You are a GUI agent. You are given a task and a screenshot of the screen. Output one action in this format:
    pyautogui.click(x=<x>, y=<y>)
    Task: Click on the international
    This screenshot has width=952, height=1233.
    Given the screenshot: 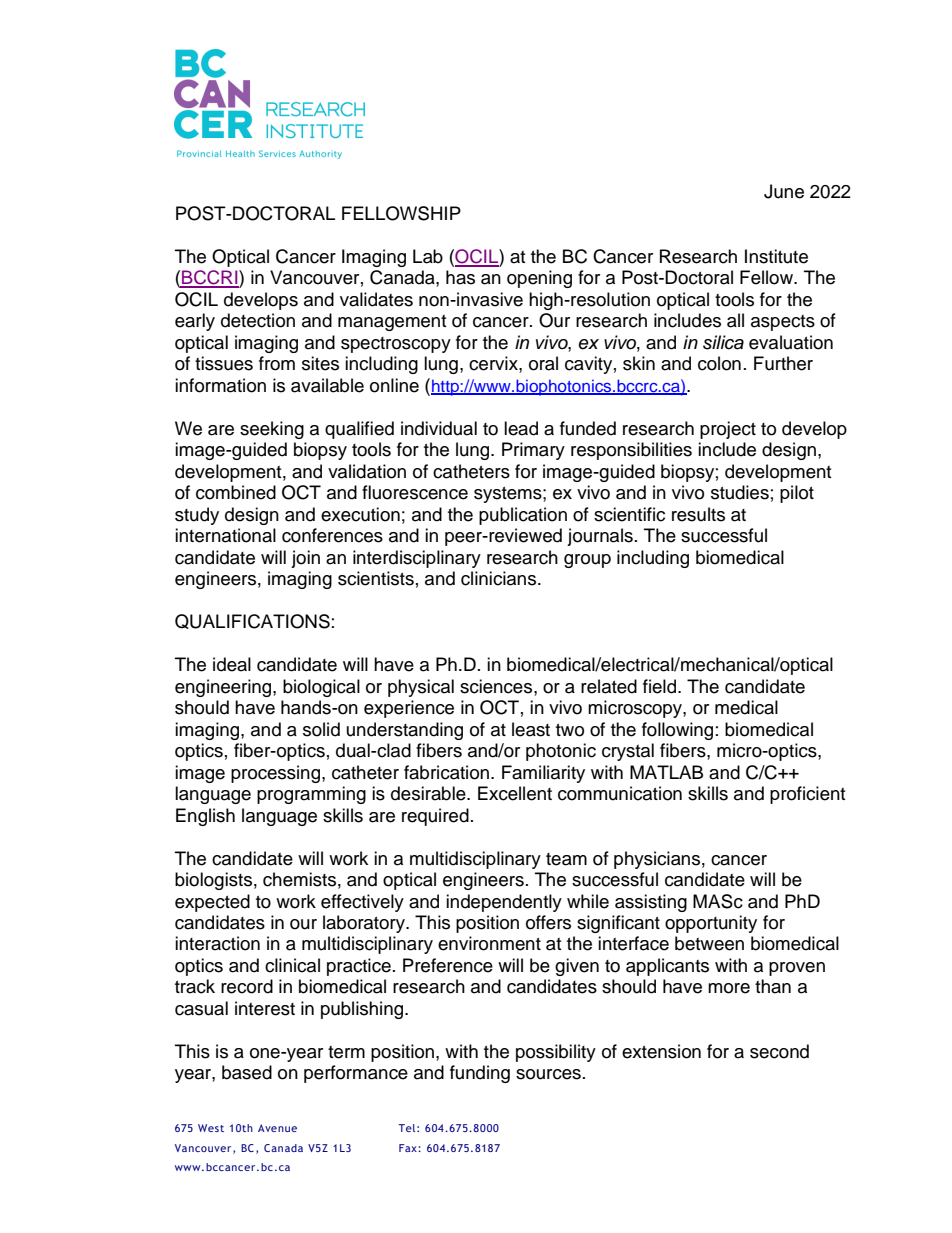 What is the action you would take?
    pyautogui.click(x=225, y=535)
